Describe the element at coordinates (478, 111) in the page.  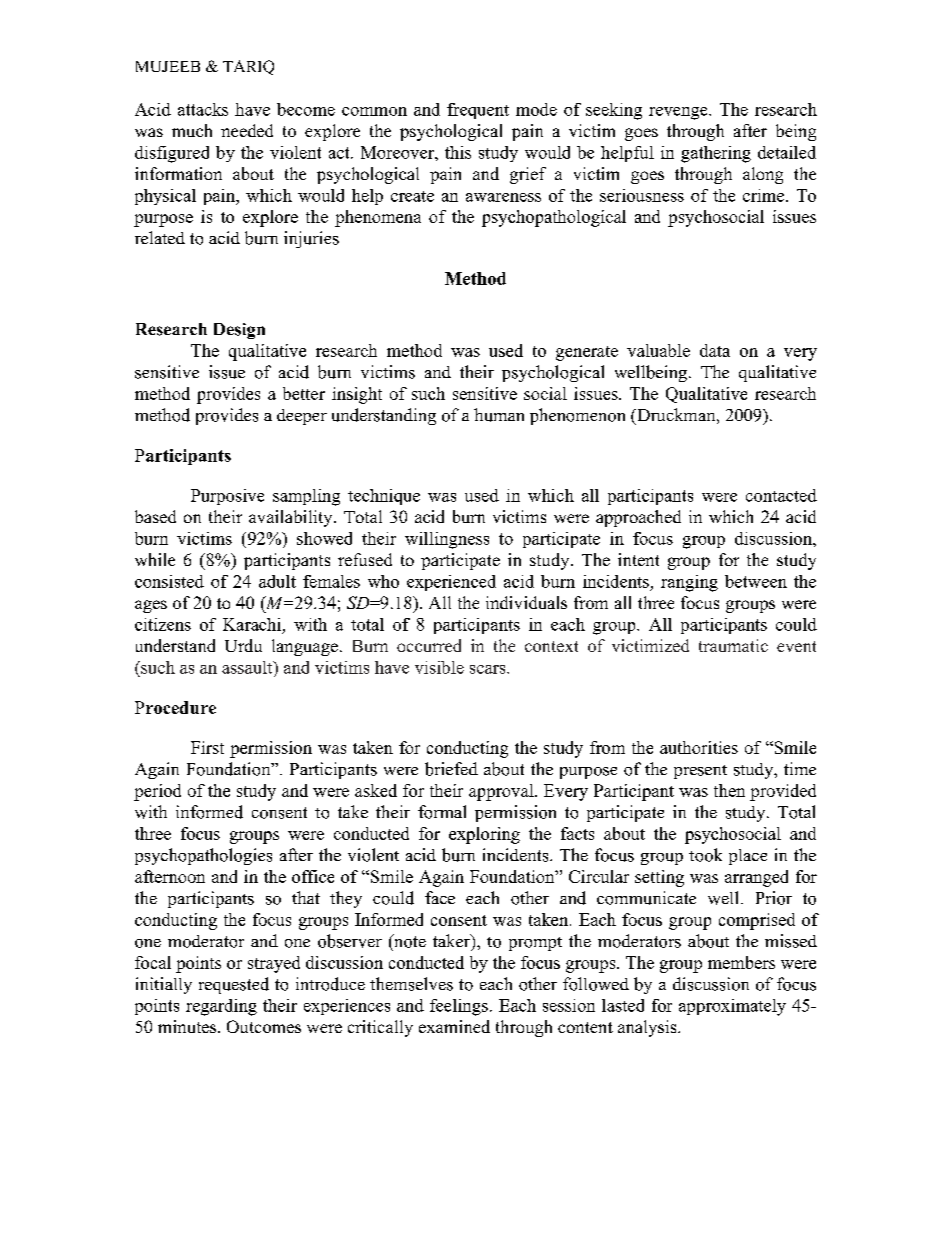
I see `frequent` at that location.
